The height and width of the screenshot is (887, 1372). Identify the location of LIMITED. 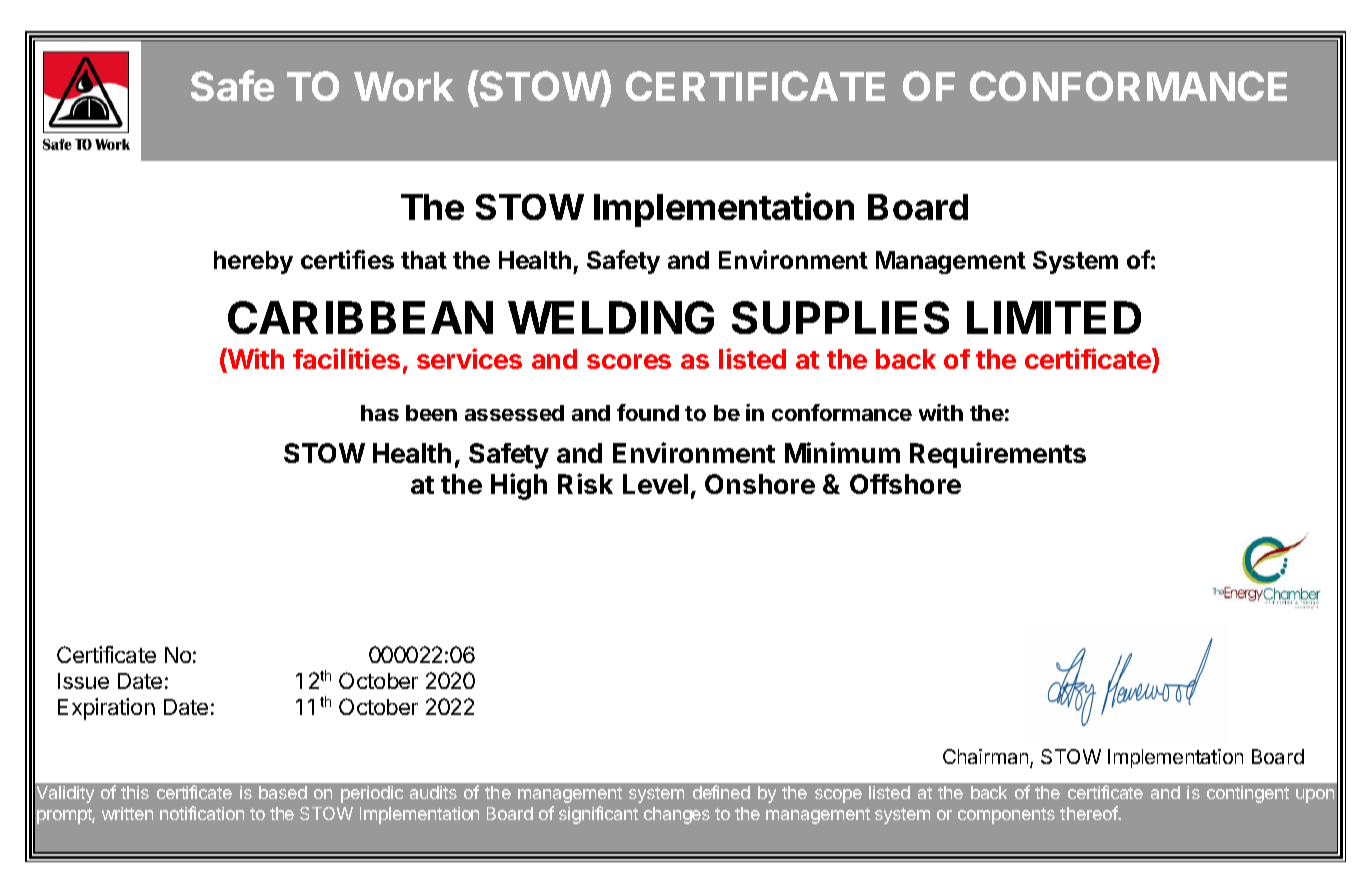
(1054, 317).
